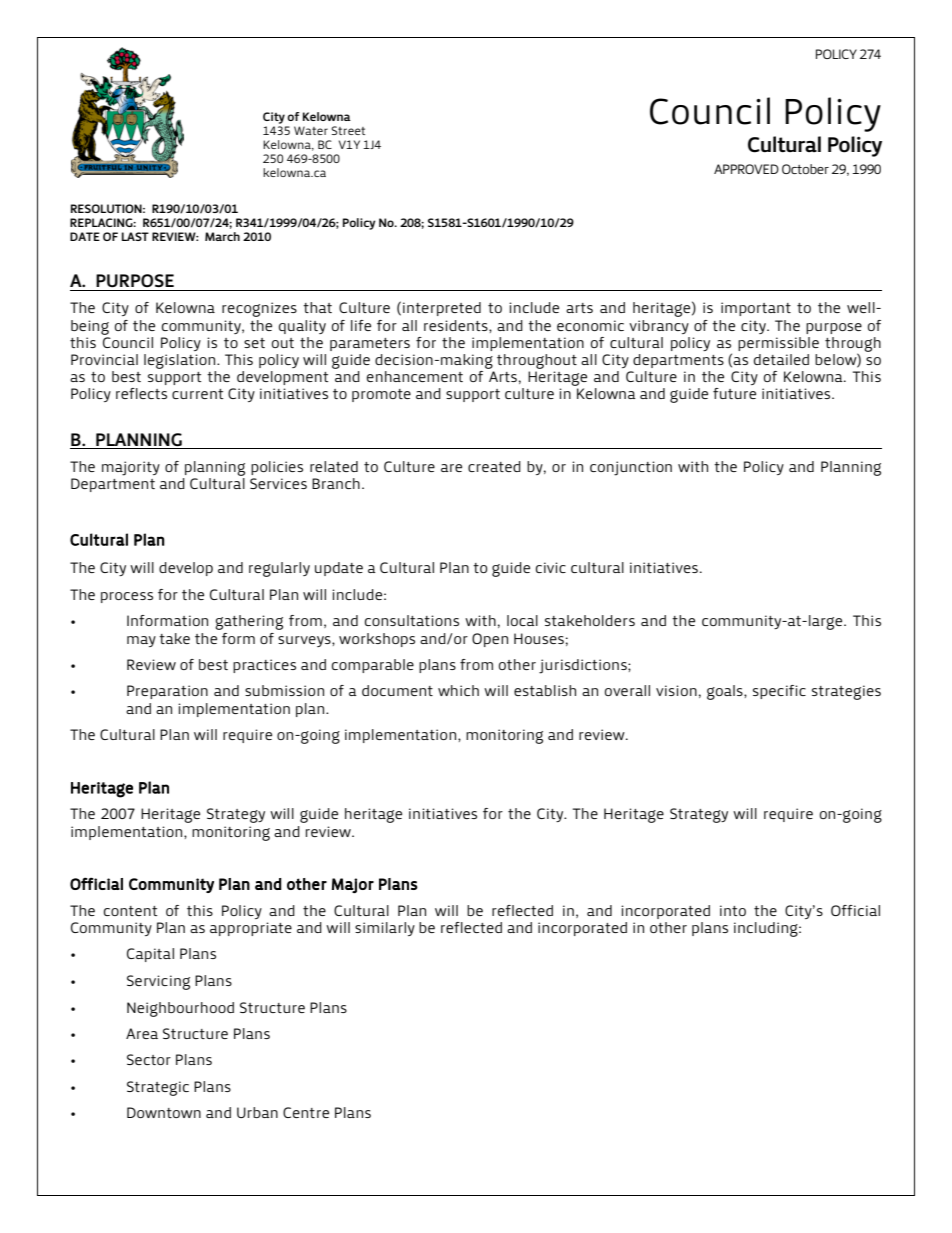 The width and height of the page is (952, 1233). I want to click on created, so click(494, 466).
